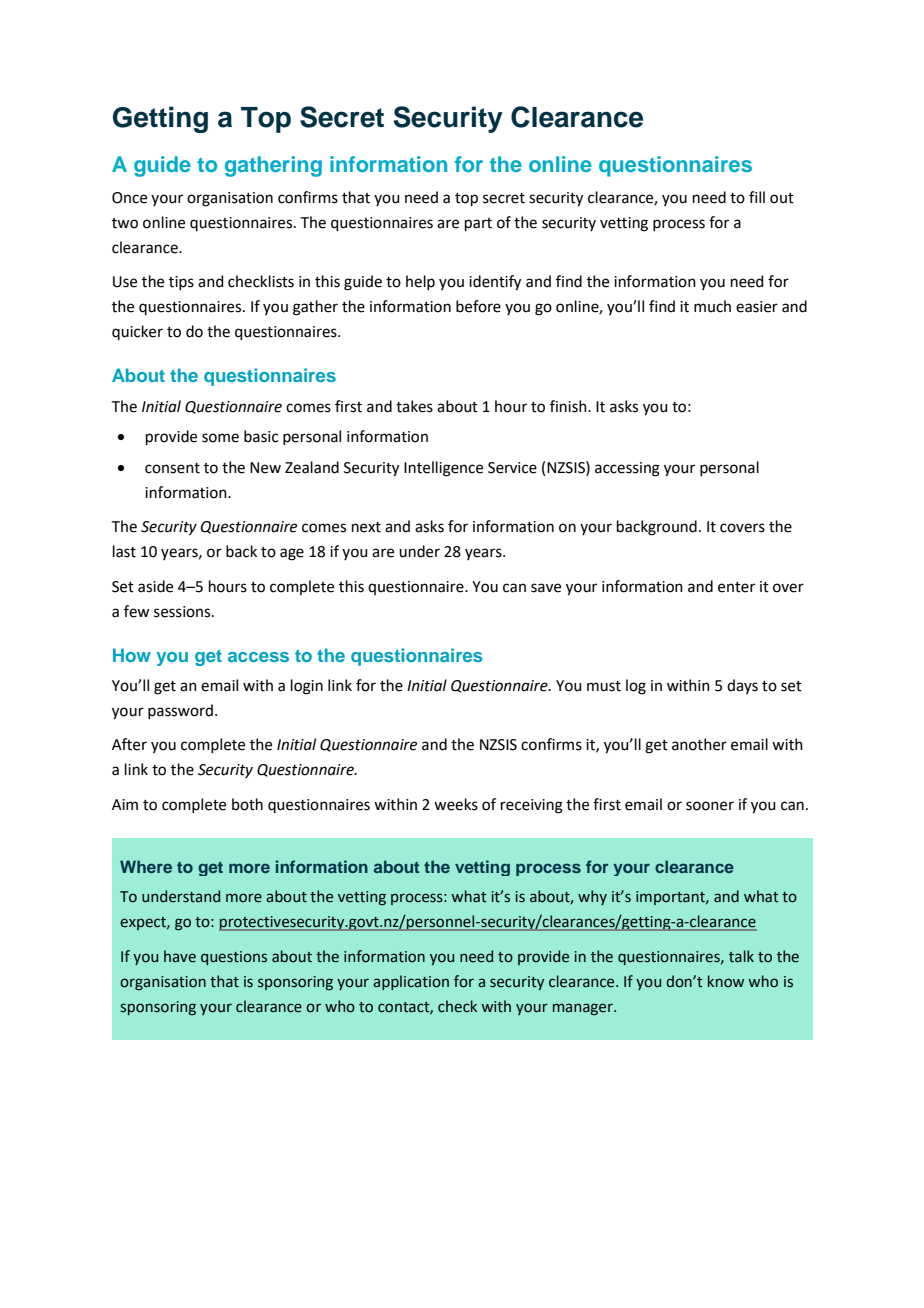  What do you see at coordinates (125, 223) in the screenshot?
I see `two` at bounding box center [125, 223].
